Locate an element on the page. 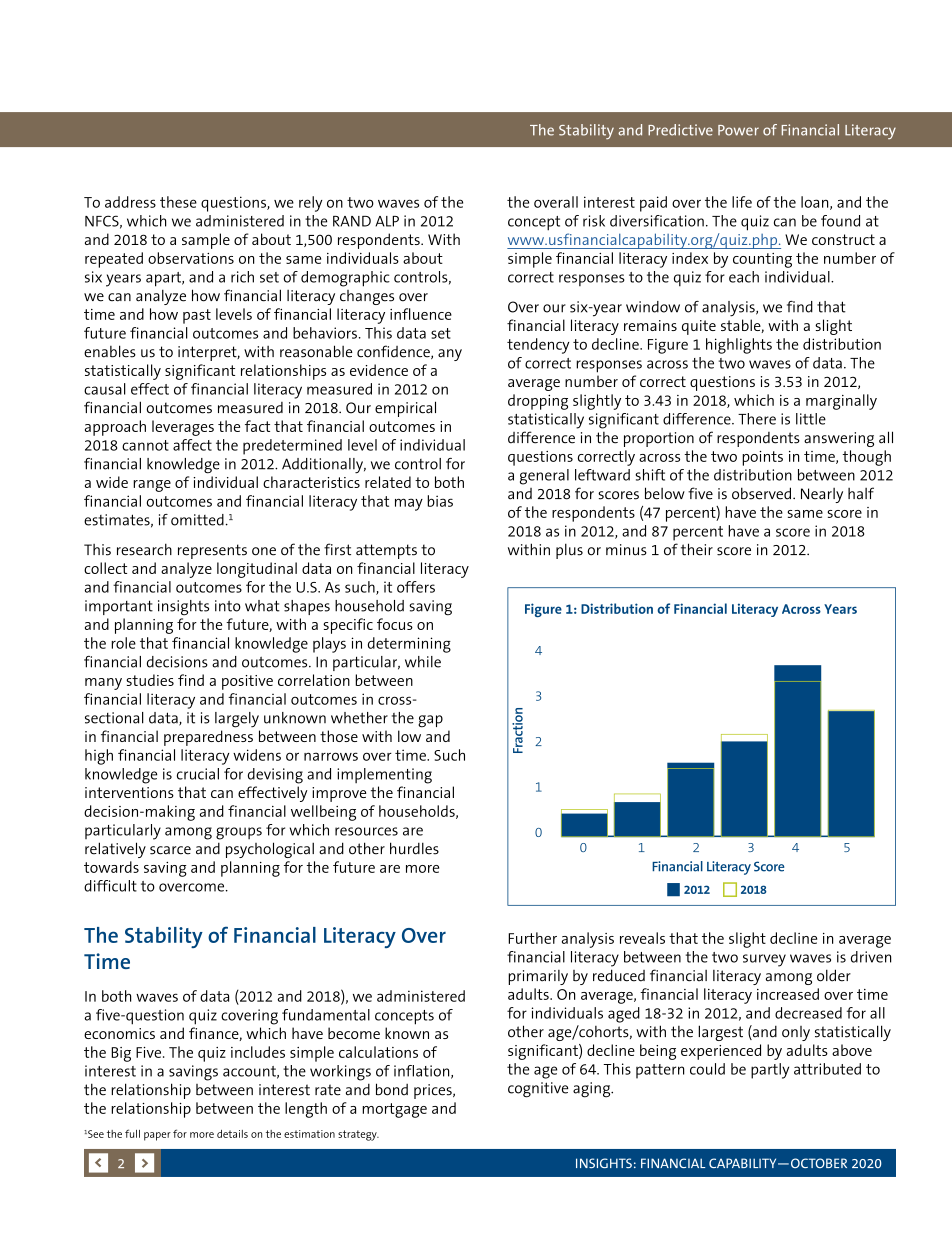 This image has width=952, height=1233. crucial is located at coordinates (198, 774).
